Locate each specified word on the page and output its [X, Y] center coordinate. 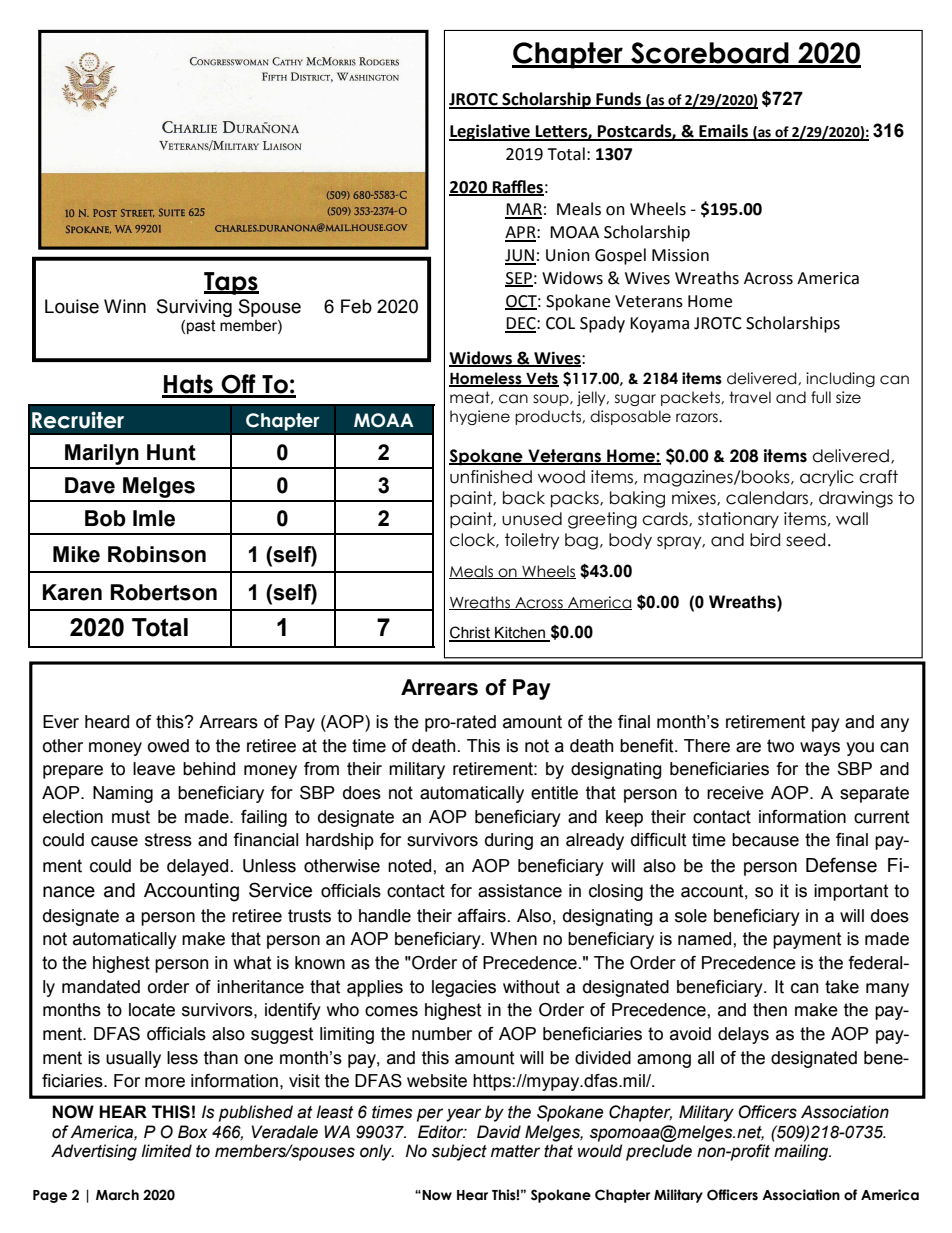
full [821, 397]
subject [459, 1152]
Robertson [163, 592]
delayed [197, 867]
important [851, 892]
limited [166, 1151]
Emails [723, 132]
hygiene [480, 417]
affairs [482, 916]
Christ [470, 633]
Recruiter [78, 420]
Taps [231, 283]
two [780, 746]
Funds [618, 100]
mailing [802, 1152]
